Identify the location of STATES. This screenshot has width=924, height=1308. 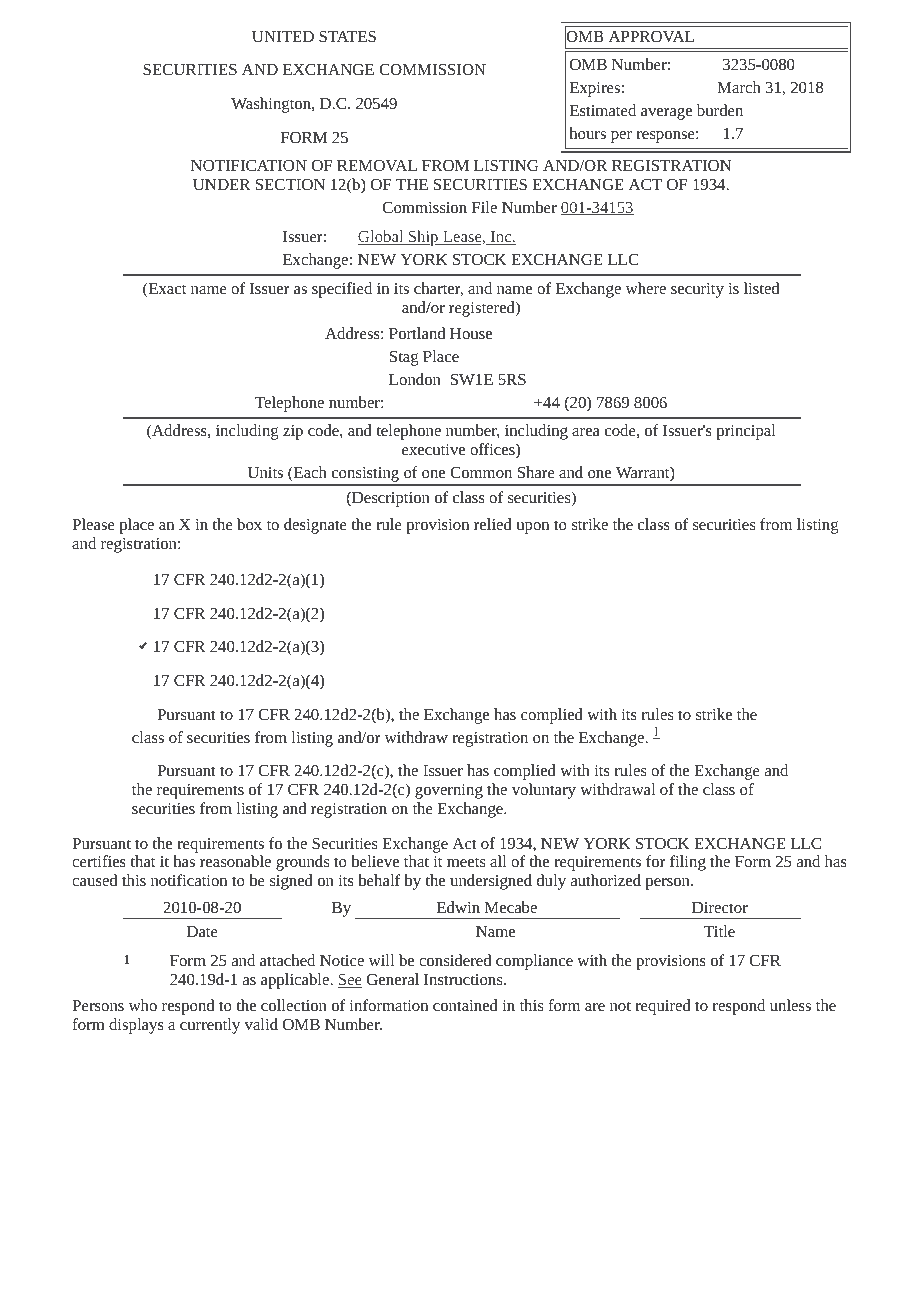
(347, 36).
